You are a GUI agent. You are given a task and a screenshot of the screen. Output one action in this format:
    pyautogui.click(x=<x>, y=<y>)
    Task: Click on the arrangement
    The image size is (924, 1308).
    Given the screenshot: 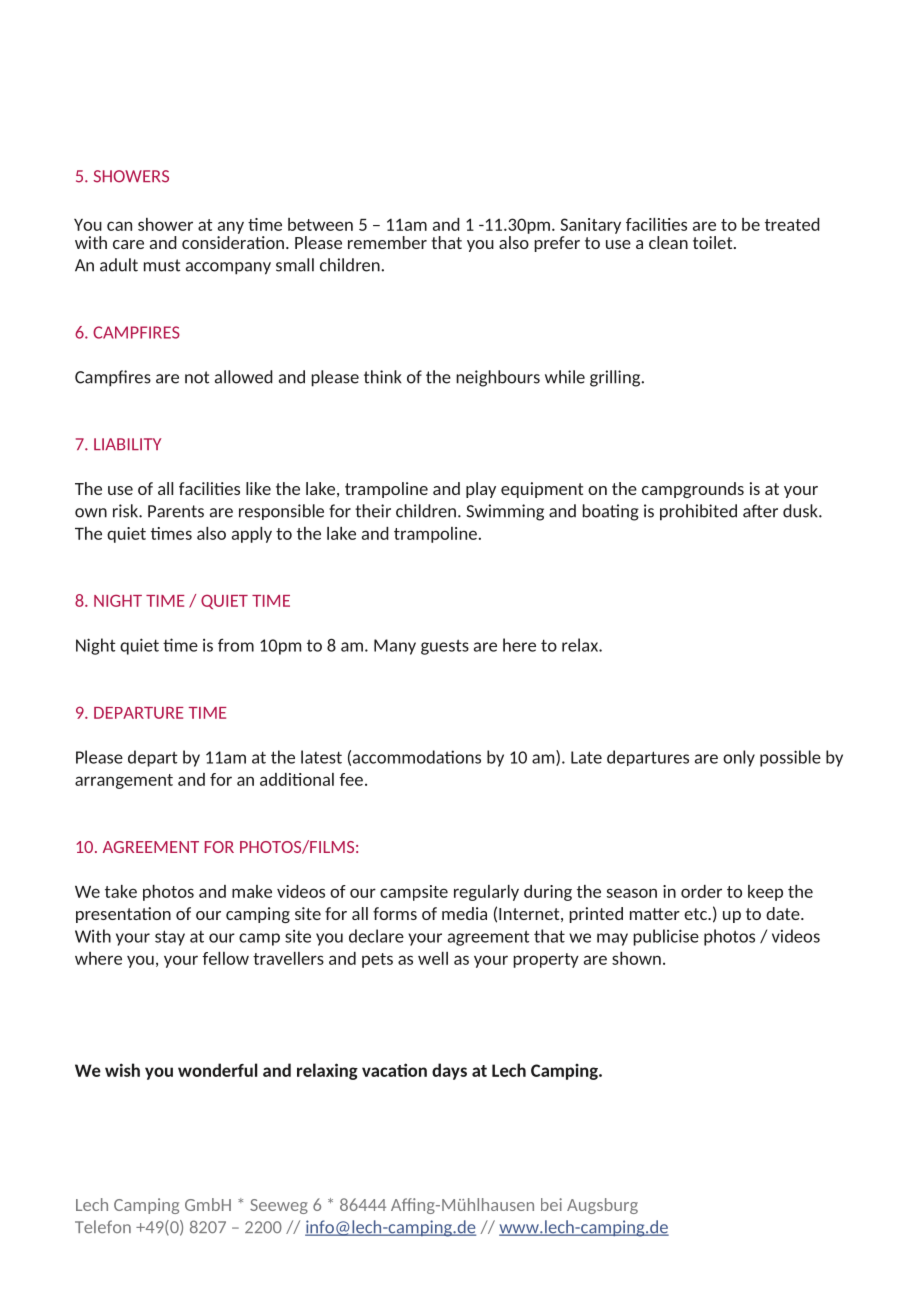 What is the action you would take?
    pyautogui.click(x=124, y=781)
